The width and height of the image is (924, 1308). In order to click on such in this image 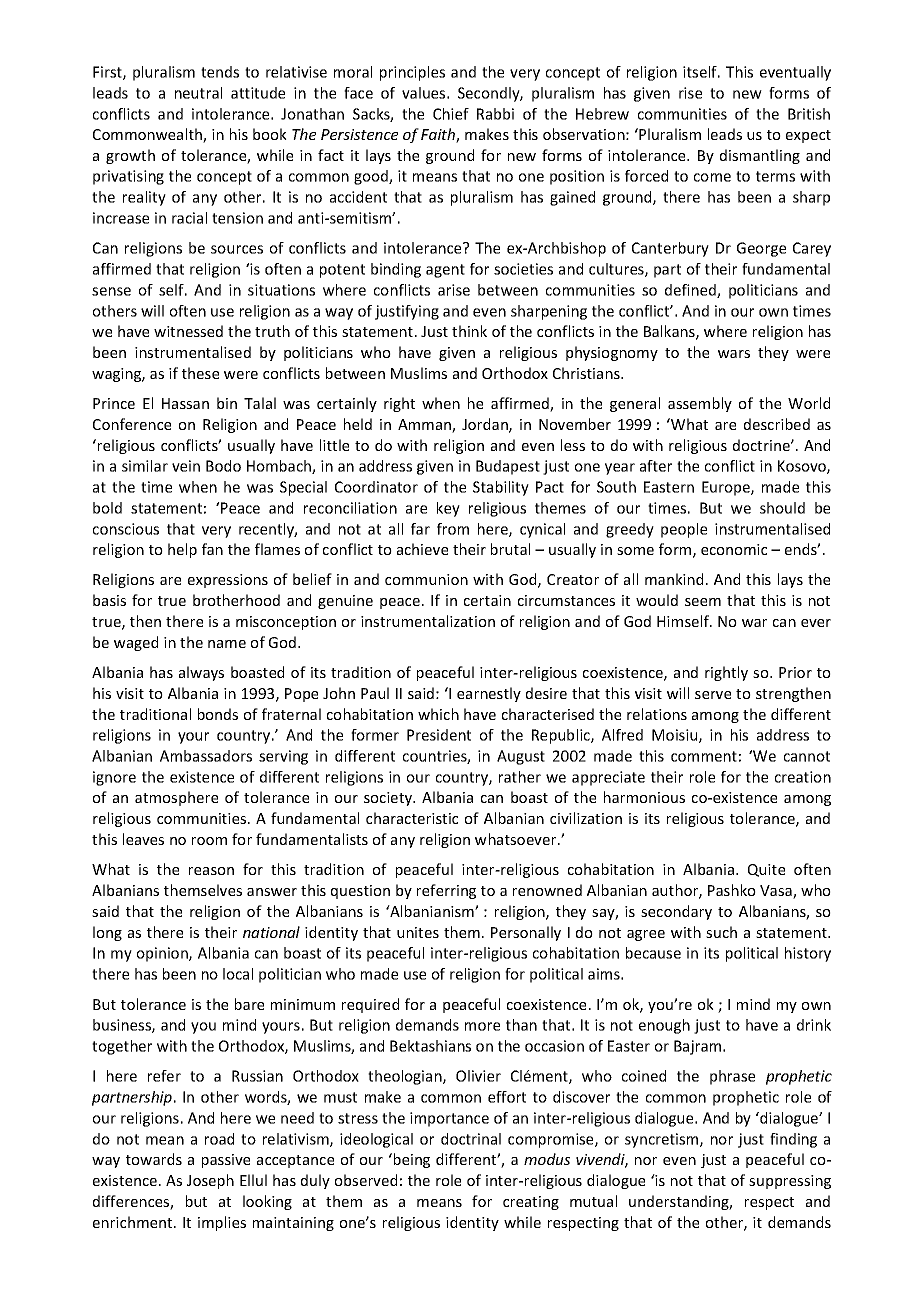, I will do `click(721, 932)`.
